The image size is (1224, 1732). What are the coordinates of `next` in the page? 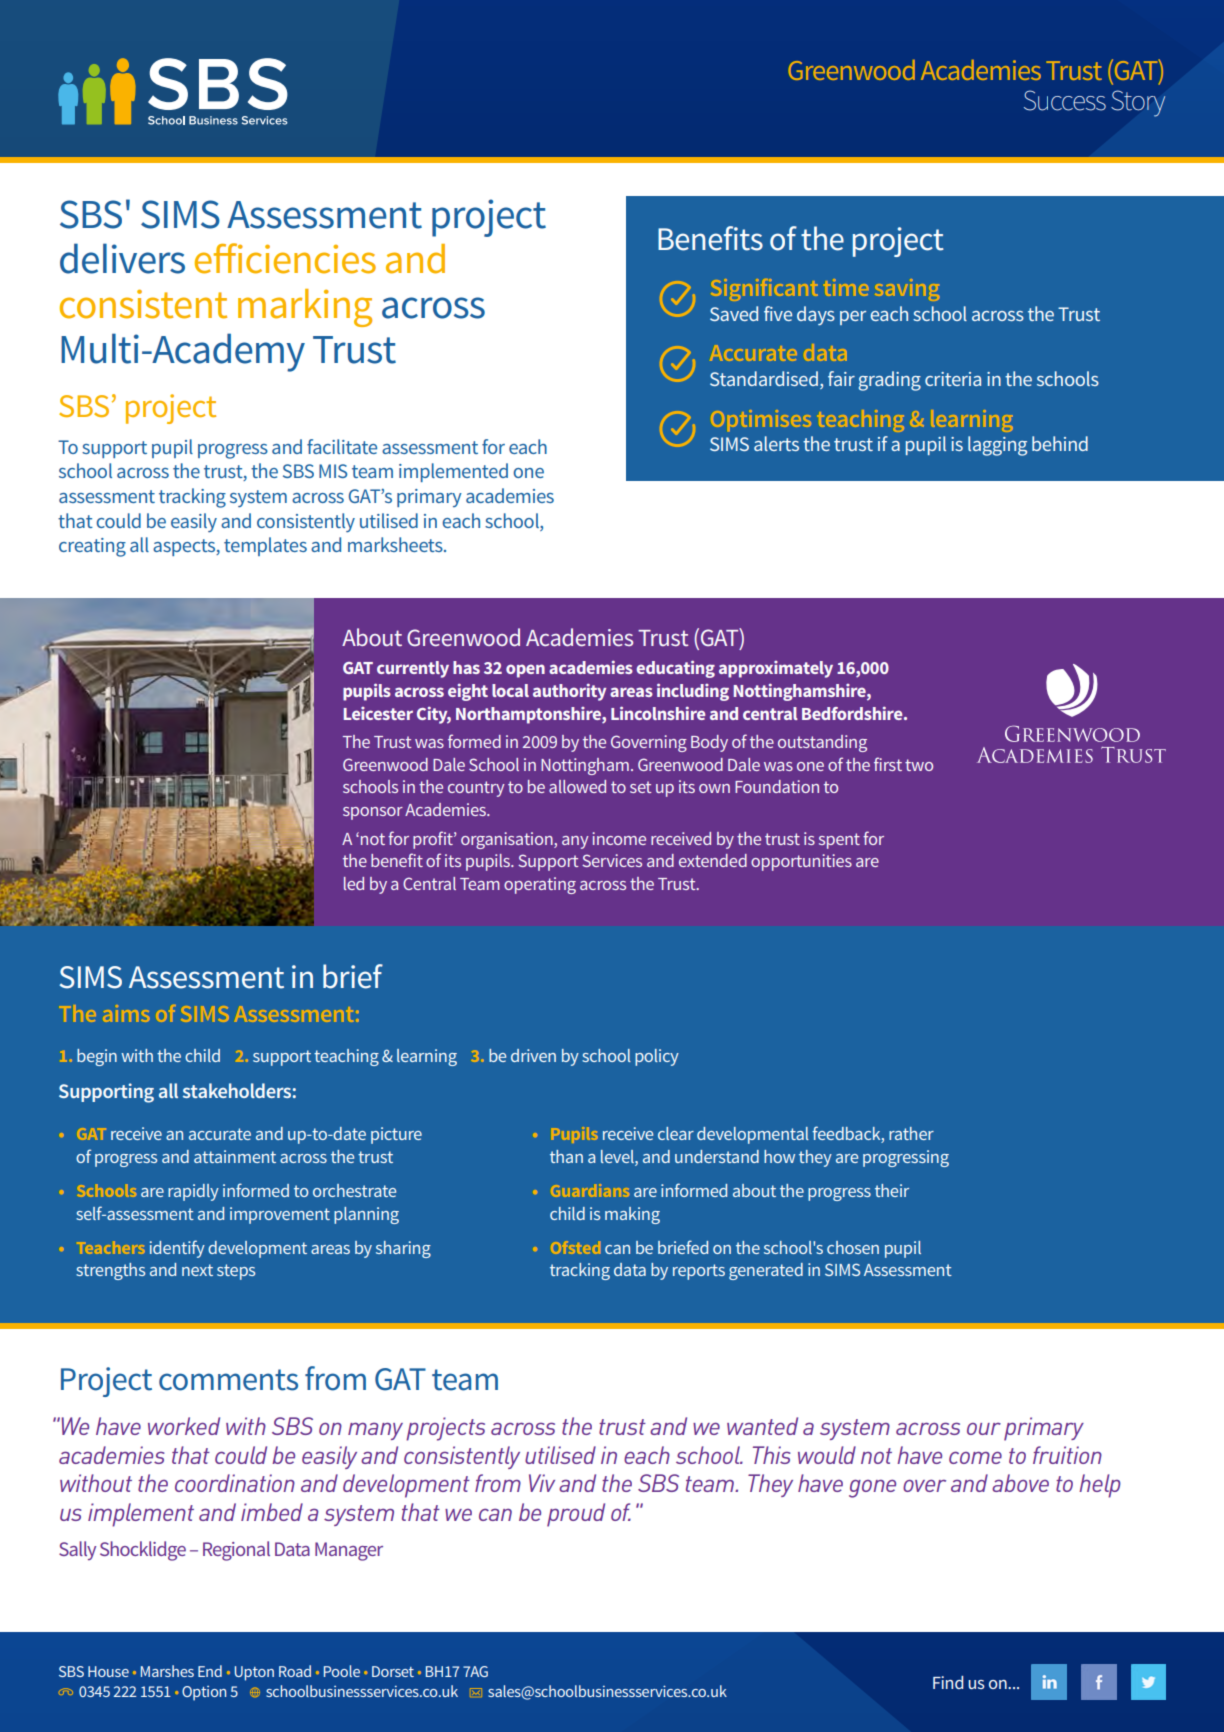 It's located at (197, 1270).
